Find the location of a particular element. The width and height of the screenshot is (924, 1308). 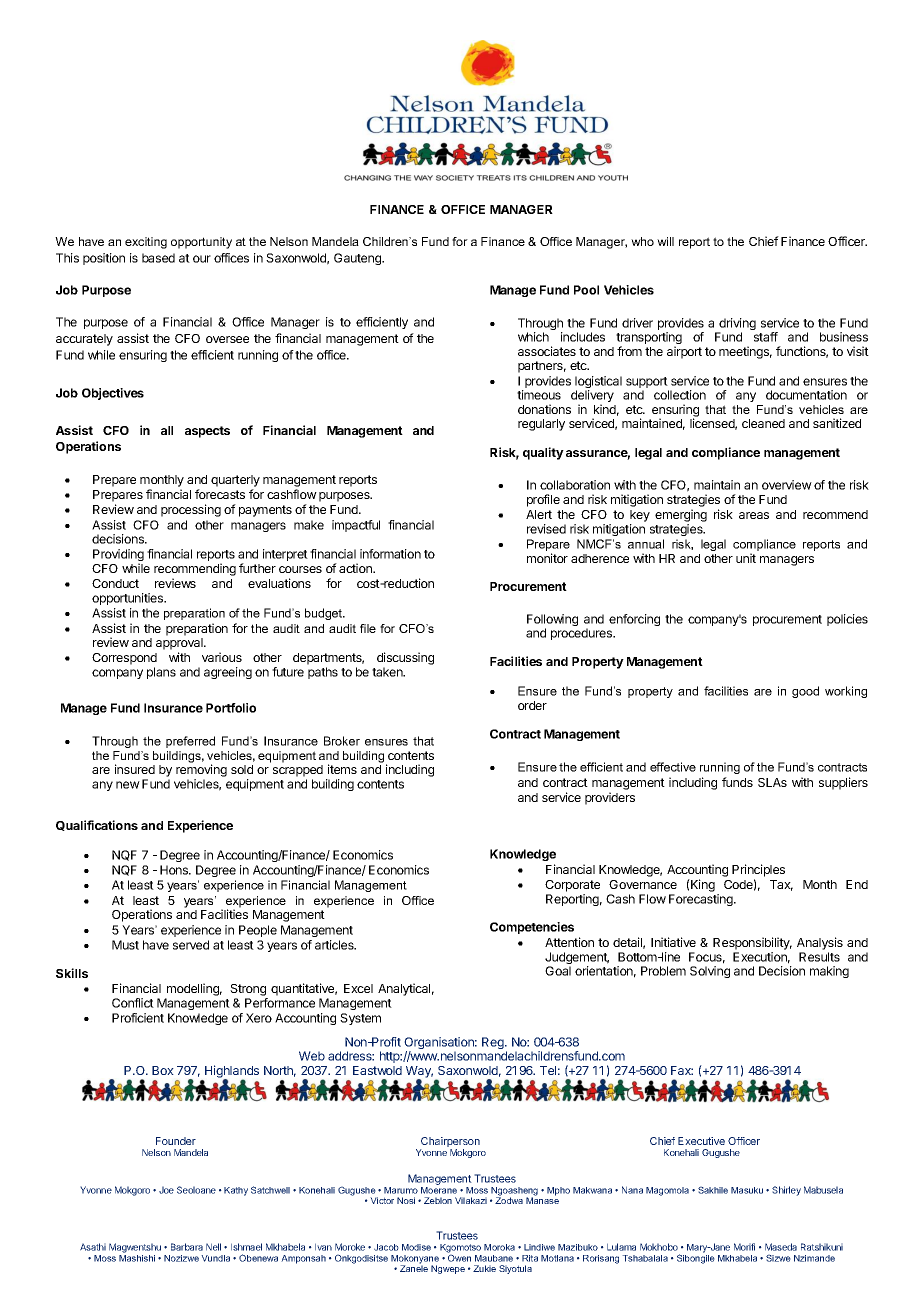

order is located at coordinates (532, 705).
